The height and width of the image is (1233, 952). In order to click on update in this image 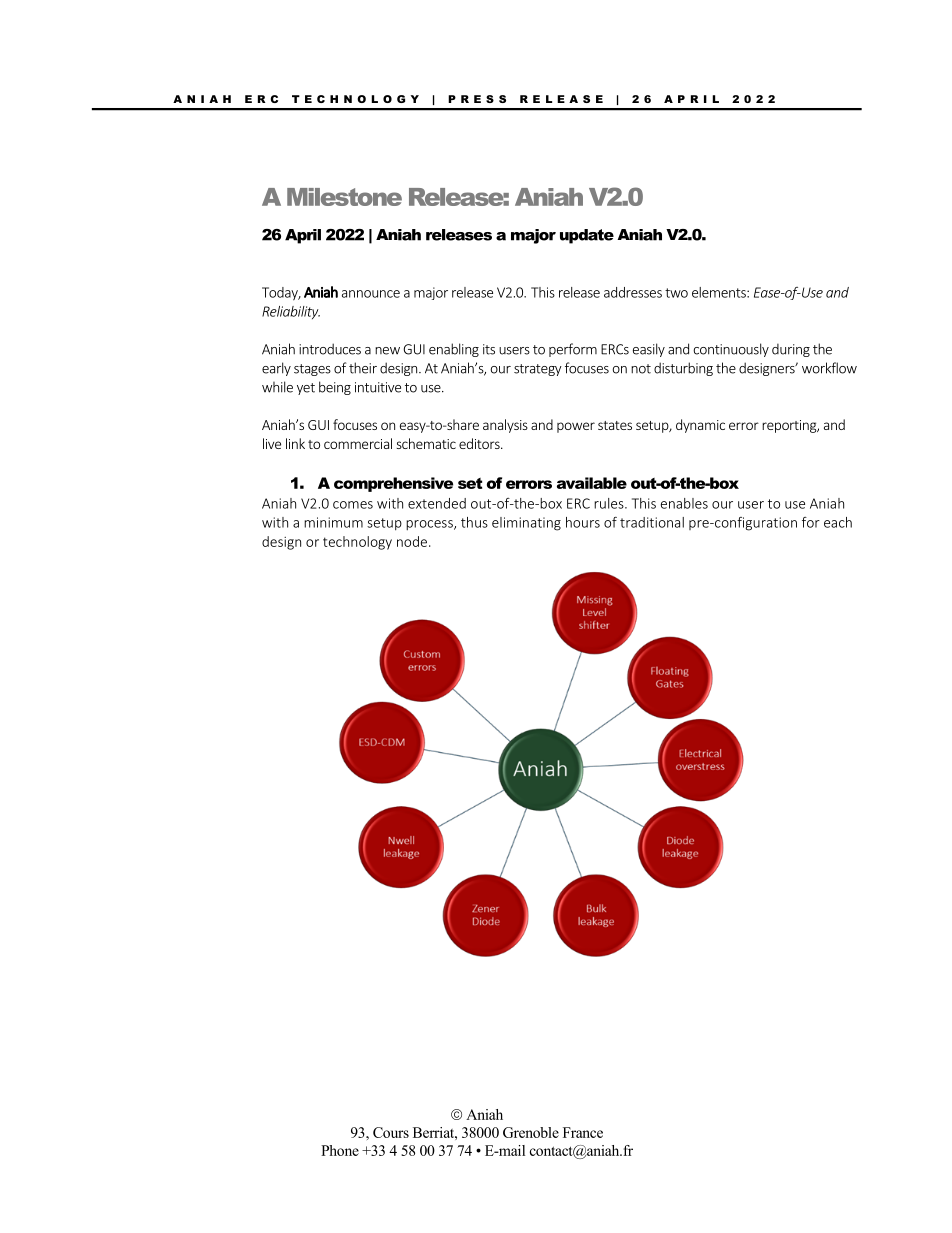, I will do `click(587, 236)`.
